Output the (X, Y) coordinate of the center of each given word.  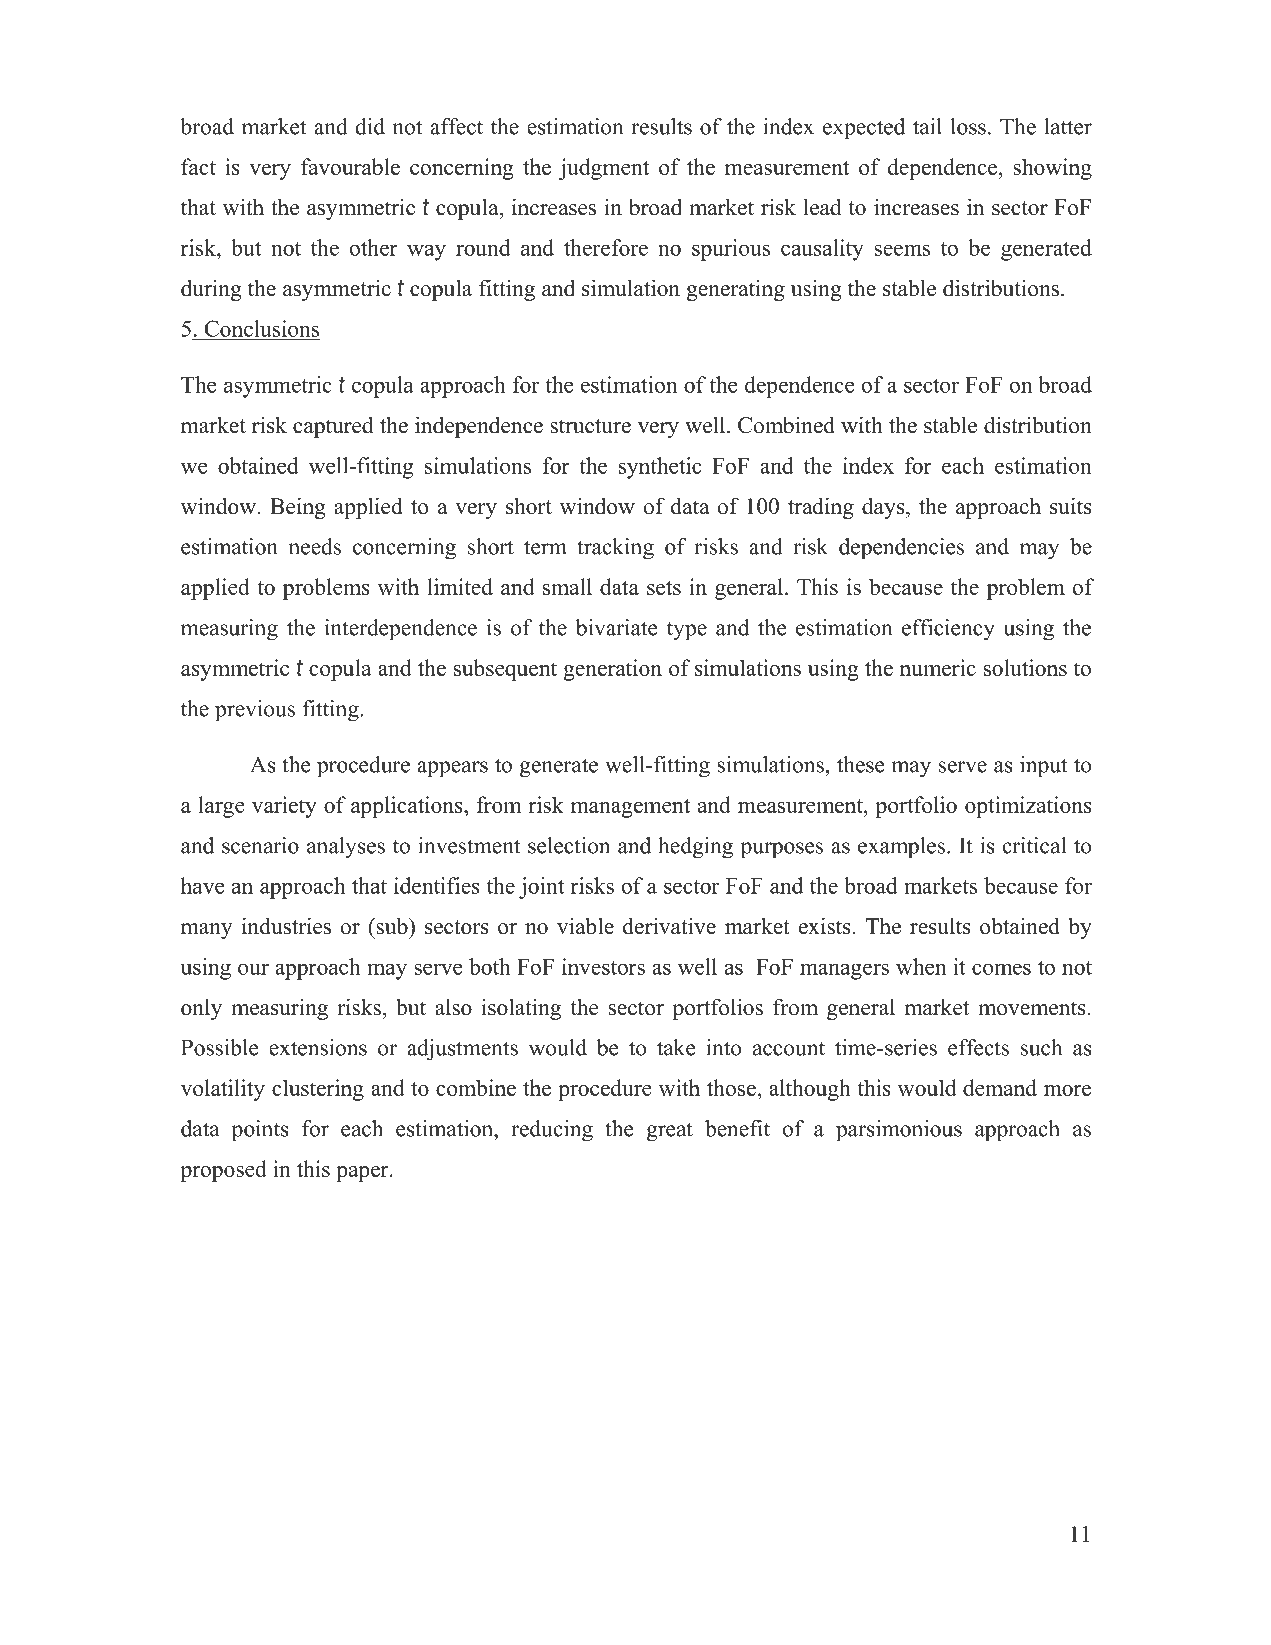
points (260, 1131)
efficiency (948, 630)
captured (333, 427)
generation (612, 670)
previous (255, 711)
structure (590, 426)
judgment (604, 169)
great (670, 1132)
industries (286, 926)
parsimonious (899, 1131)
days (884, 508)
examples (901, 848)
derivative (669, 926)
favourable (350, 166)
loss (968, 126)
